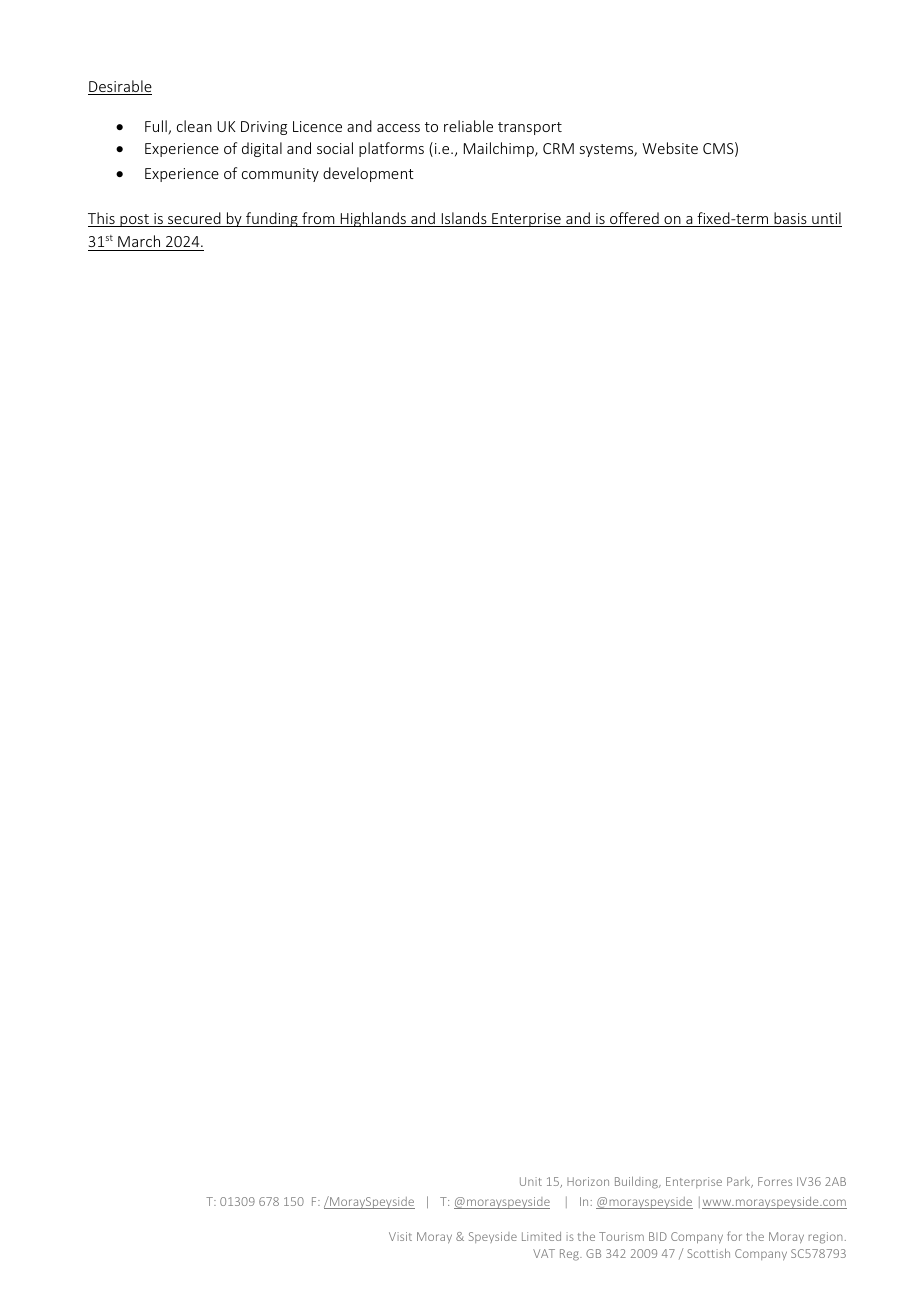 The height and width of the screenshot is (1308, 924). What do you see at coordinates (670, 148) in the screenshot?
I see `Website` at bounding box center [670, 148].
